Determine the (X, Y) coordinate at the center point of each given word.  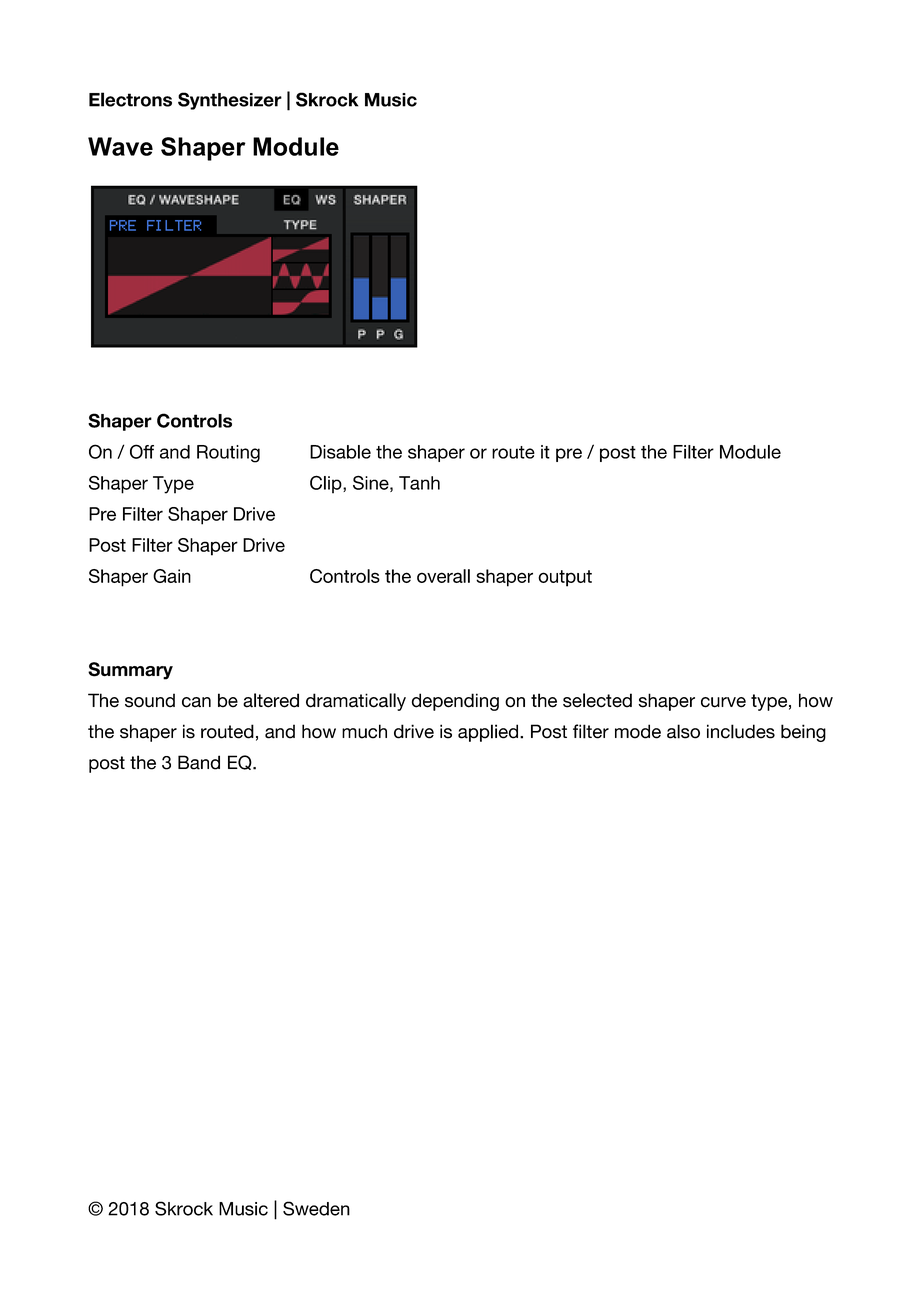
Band (199, 762)
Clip (327, 484)
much (364, 731)
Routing (228, 454)
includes (741, 731)
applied (488, 733)
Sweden (316, 1208)
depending (455, 702)
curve (723, 702)
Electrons (130, 99)
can (196, 702)
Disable (340, 452)
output (565, 578)
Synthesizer (230, 101)
